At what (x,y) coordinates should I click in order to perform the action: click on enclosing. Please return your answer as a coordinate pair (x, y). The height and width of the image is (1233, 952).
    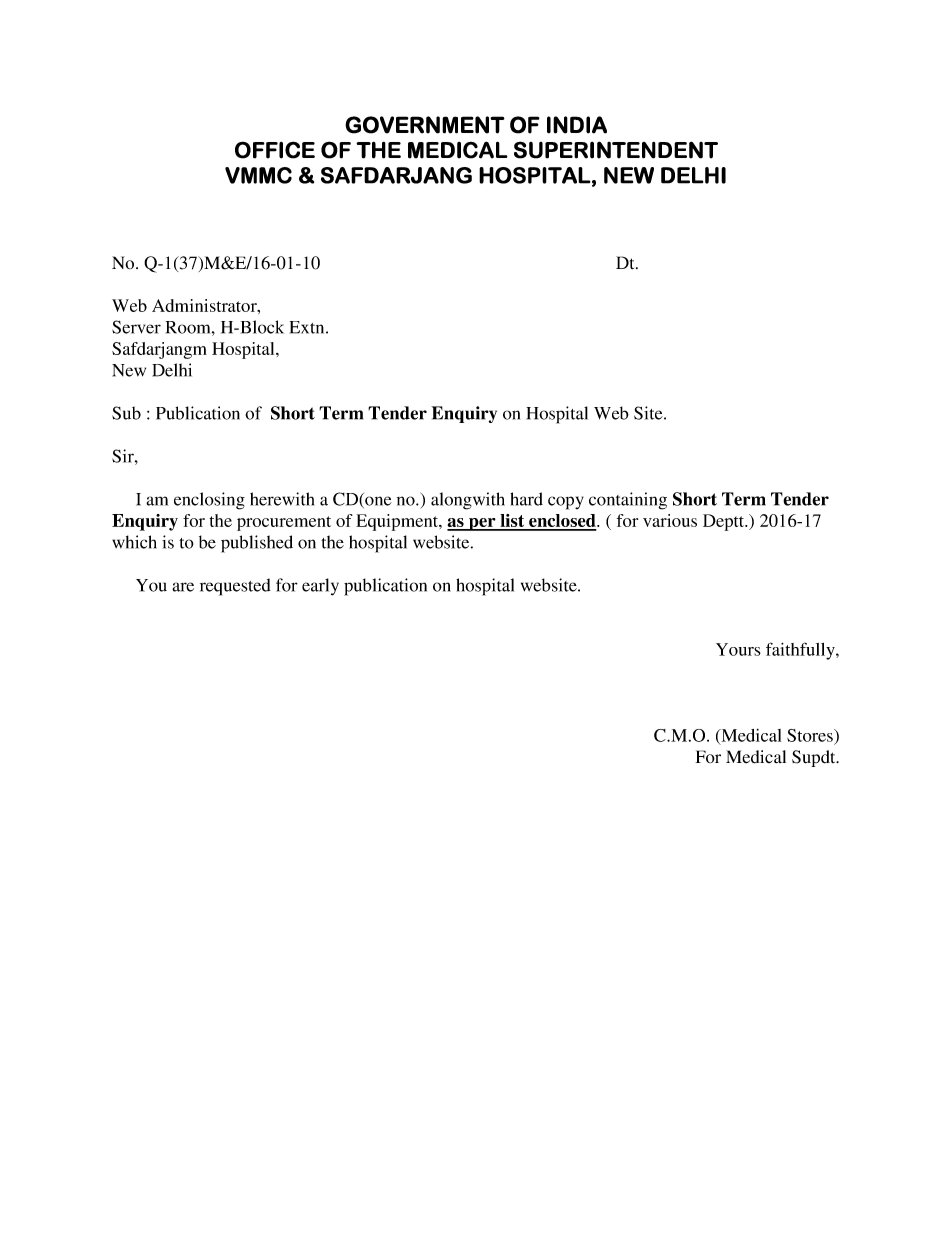
    Looking at the image, I should click on (209, 501).
